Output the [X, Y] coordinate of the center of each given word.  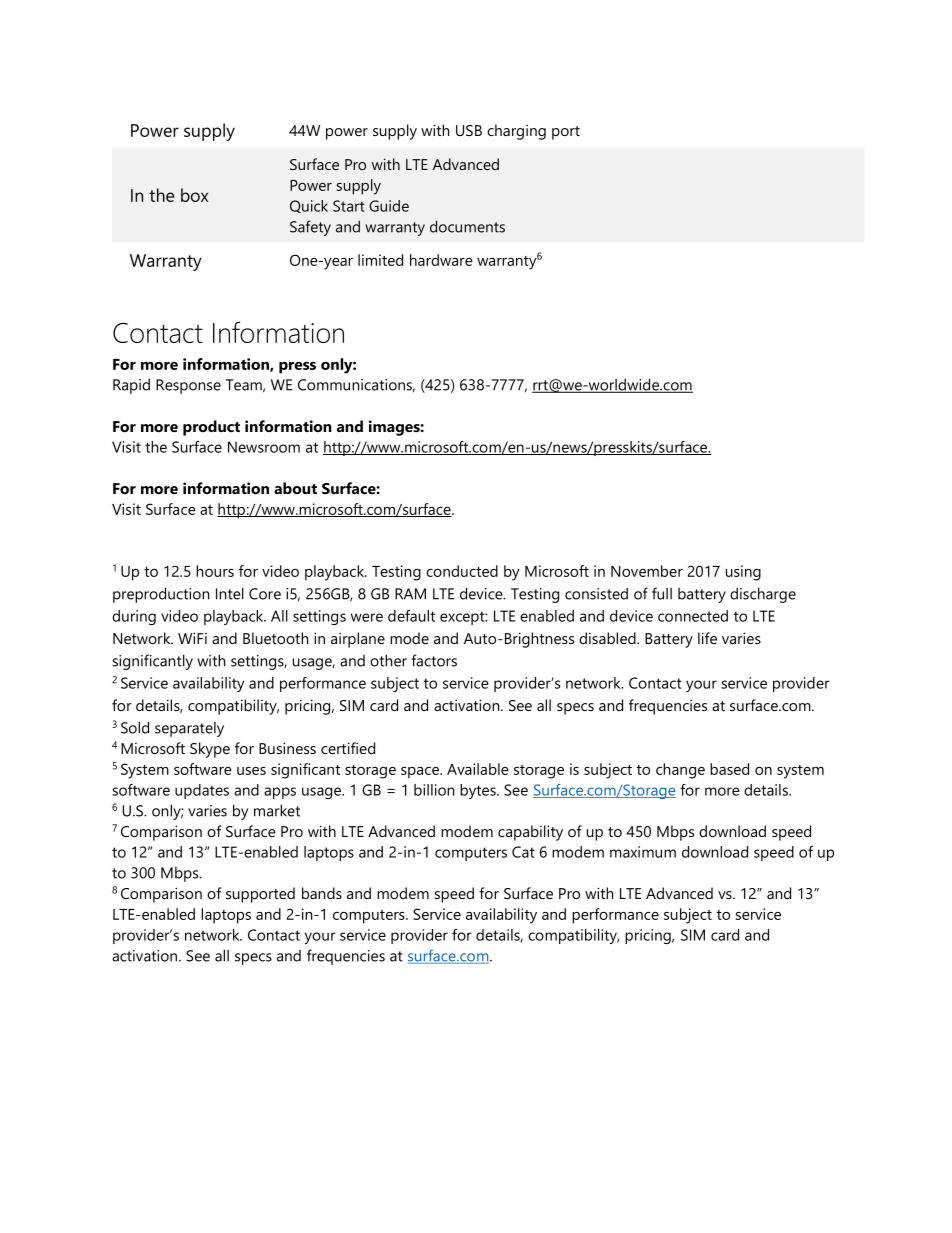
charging [516, 132]
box [194, 195]
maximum [643, 852]
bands [322, 893]
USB [469, 130]
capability [530, 833]
